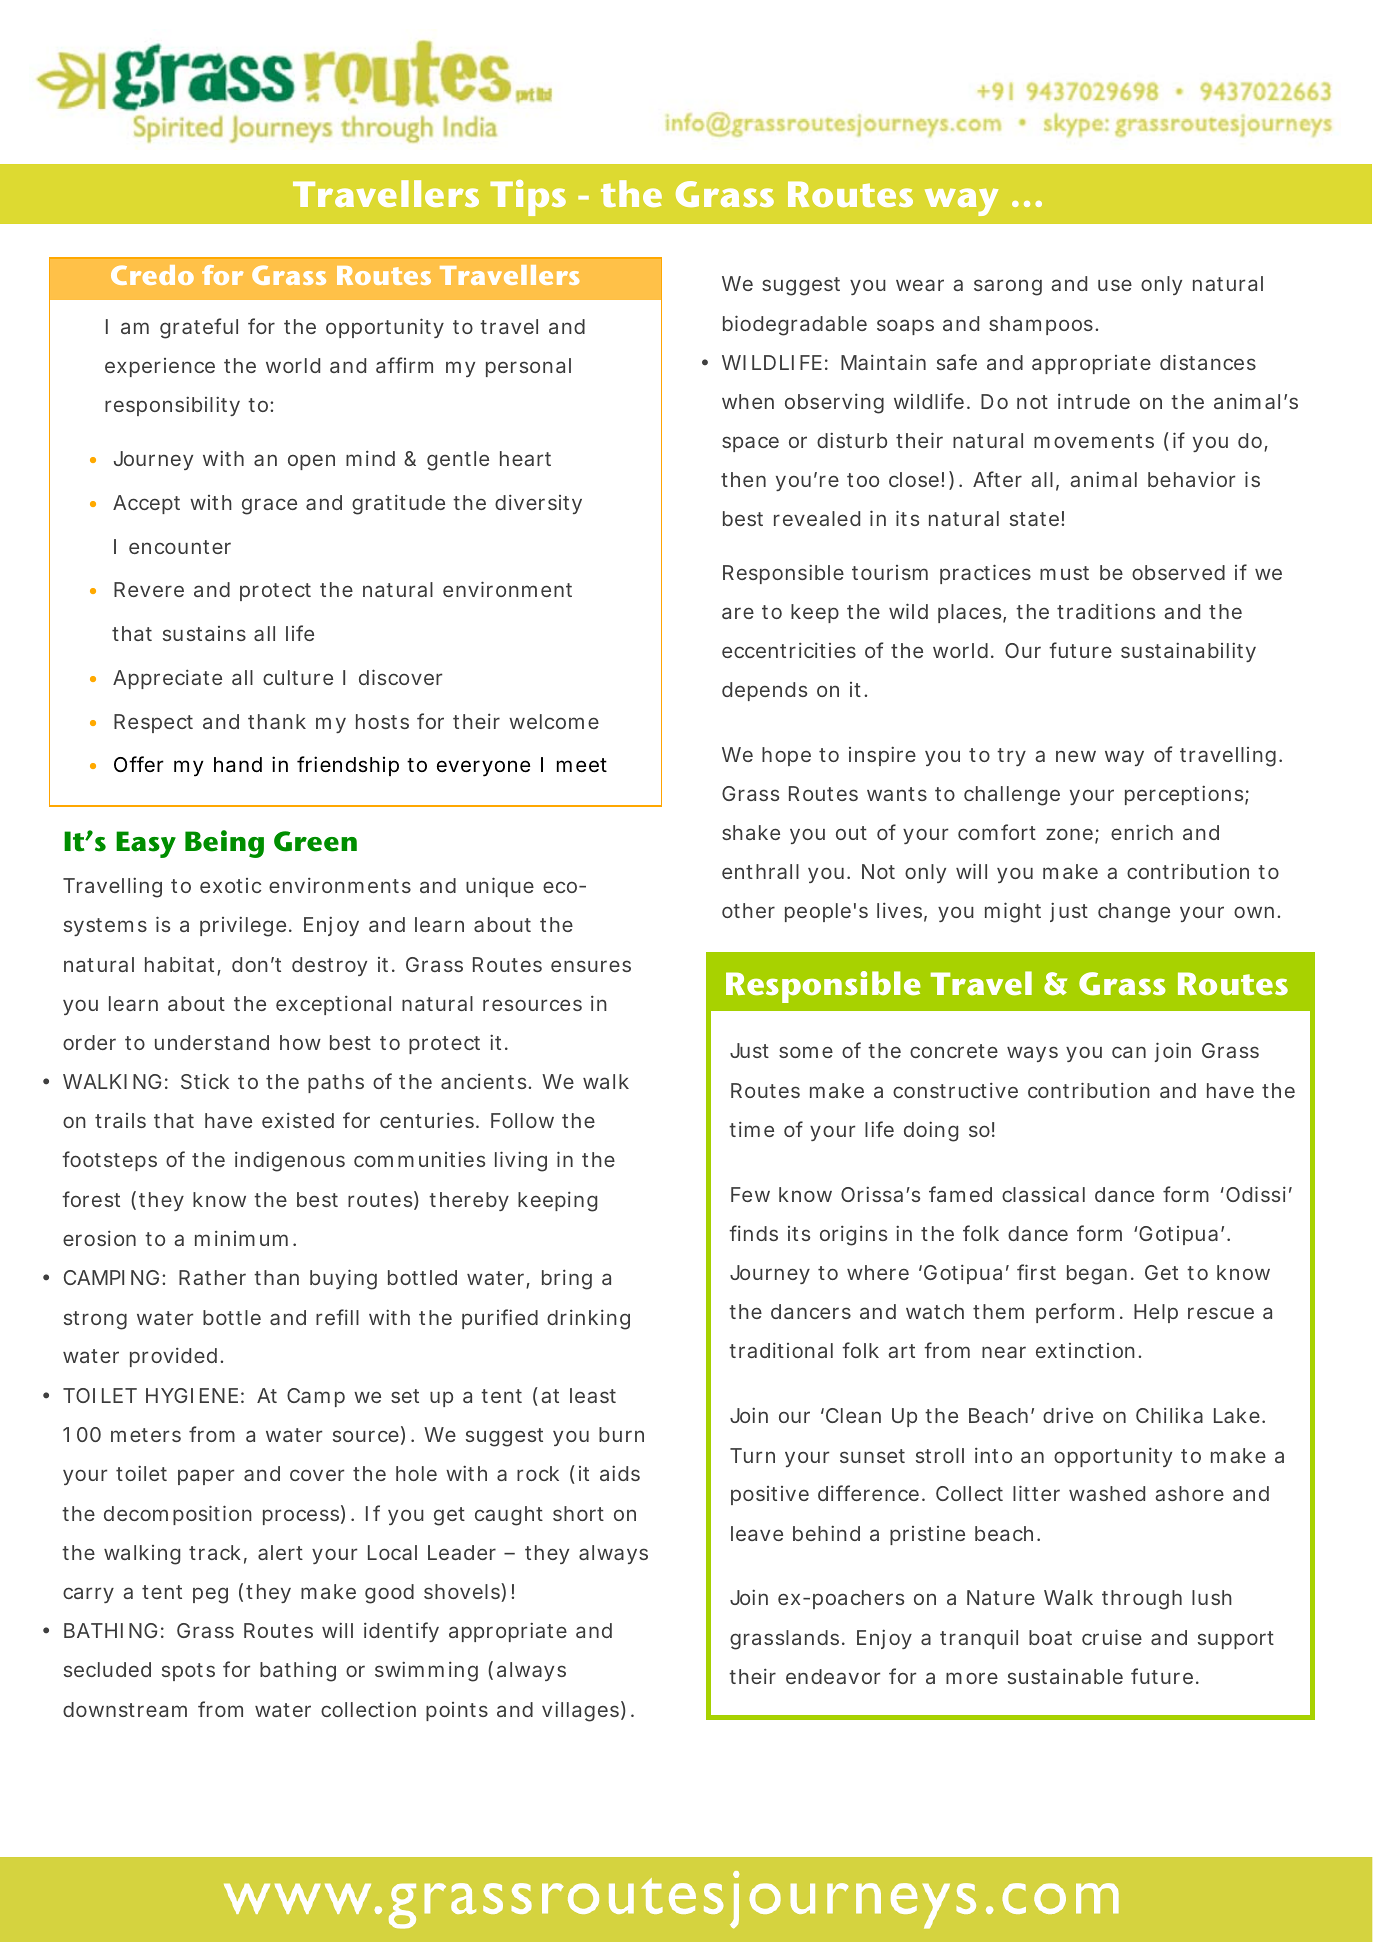 The image size is (1373, 1942). Describe the element at coordinates (192, 1395) in the screenshot. I see `HYGIENE` at that location.
